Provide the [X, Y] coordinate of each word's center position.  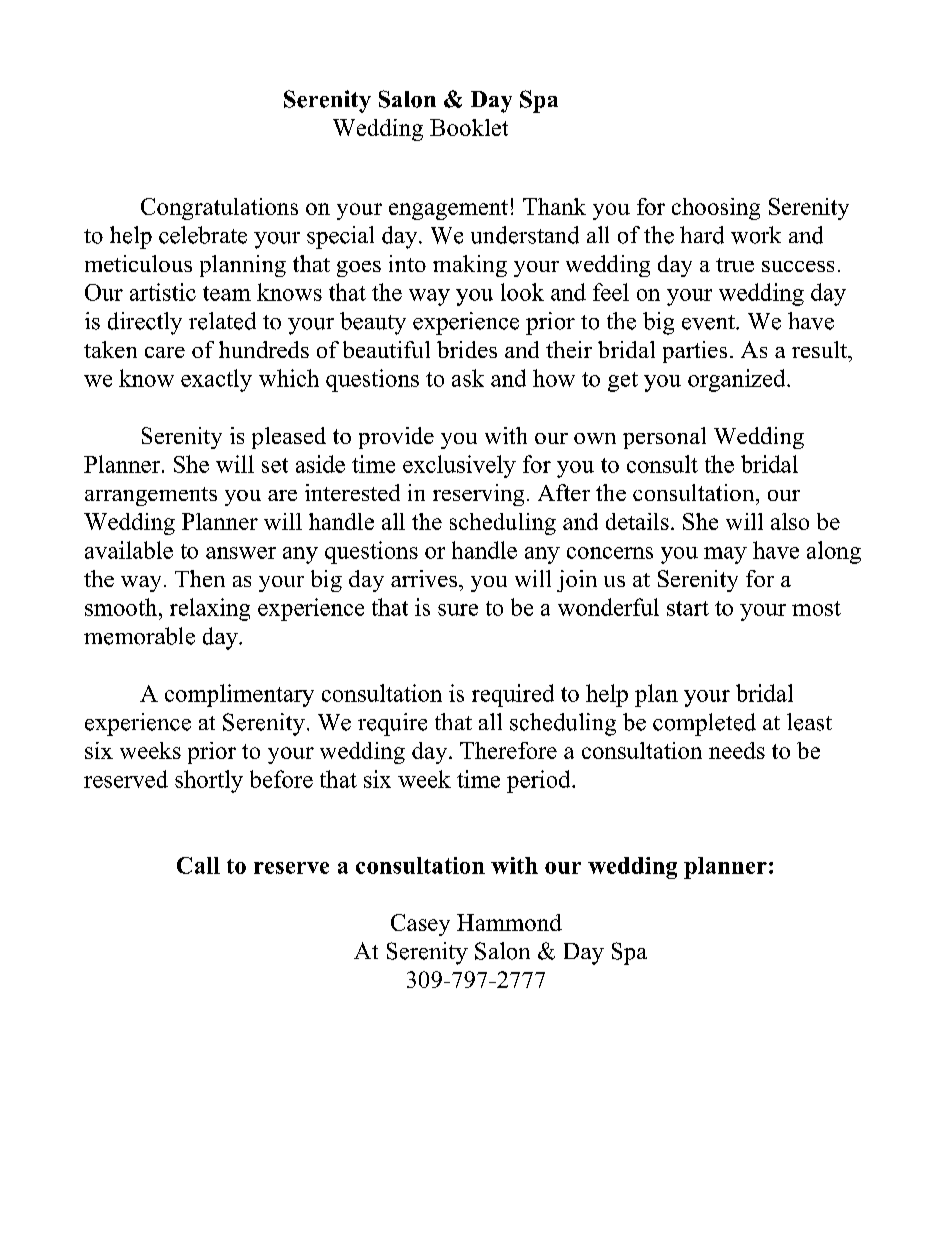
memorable [139, 636]
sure [458, 610]
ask [468, 378]
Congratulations [219, 209]
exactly [216, 380]
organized [738, 380]
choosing [716, 209]
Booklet [469, 127]
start [688, 608]
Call [198, 865]
